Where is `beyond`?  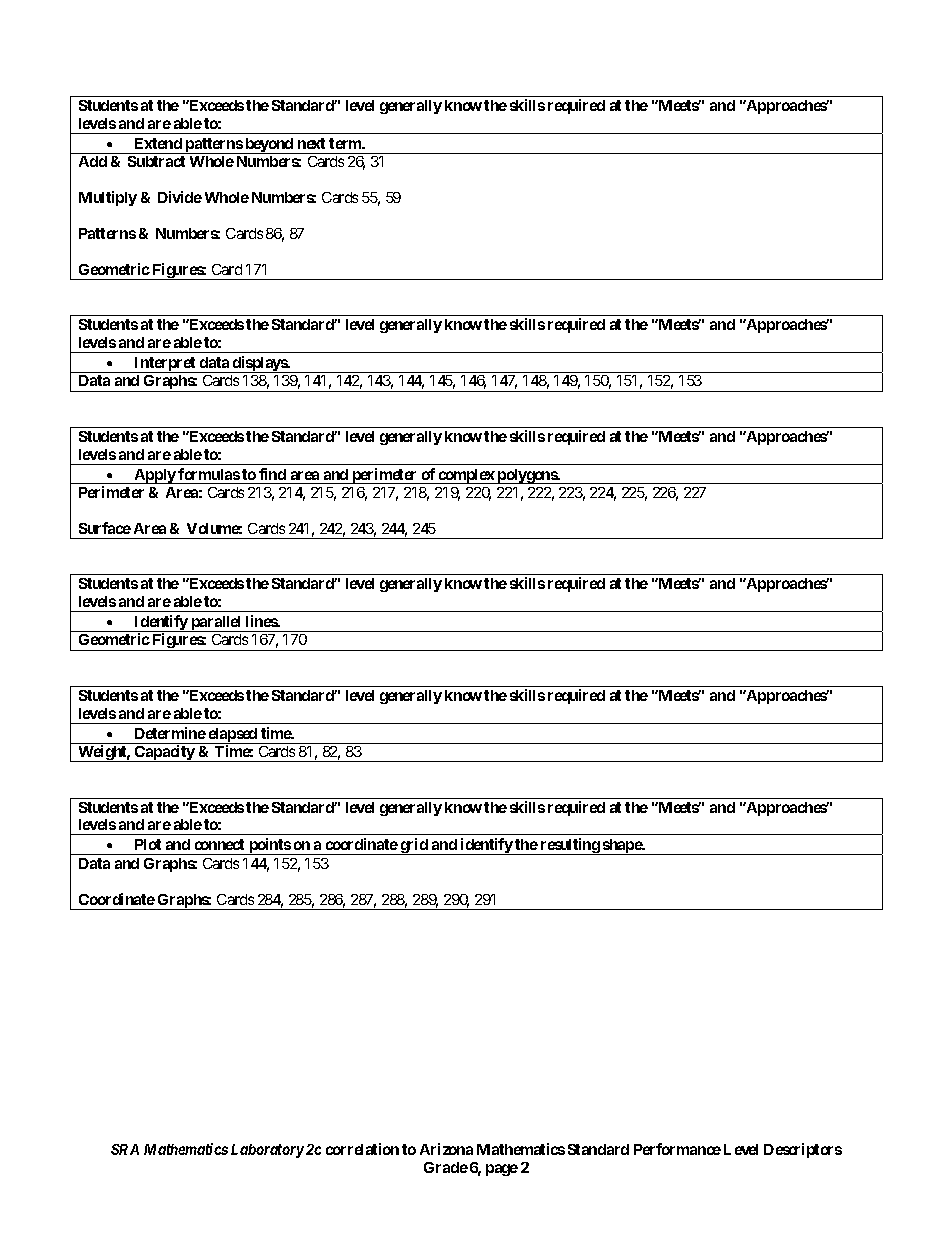
beyond is located at coordinates (269, 146).
